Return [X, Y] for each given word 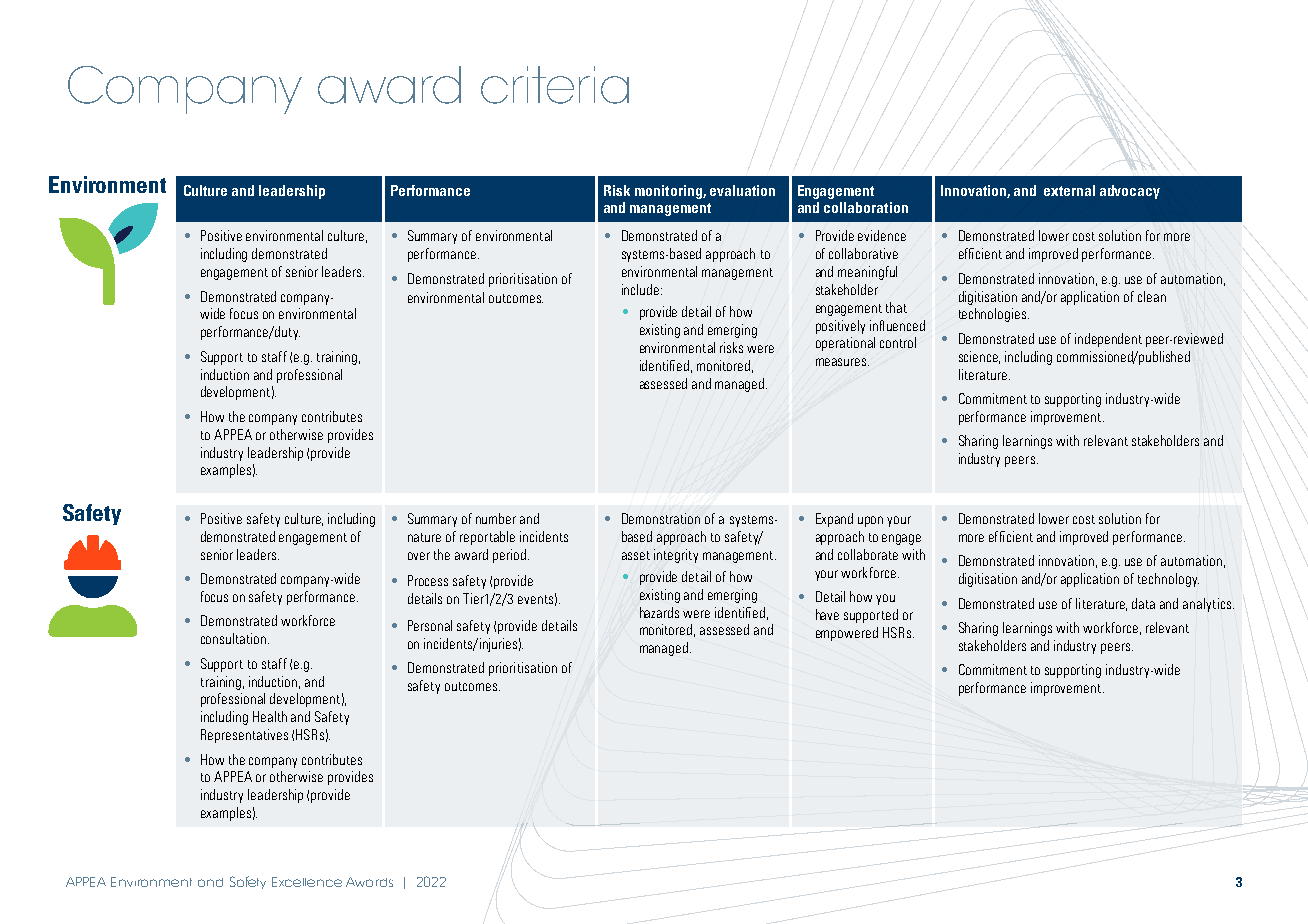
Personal [430, 625]
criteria [555, 85]
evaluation [742, 190]
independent [1108, 340]
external [1069, 190]
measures [842, 362]
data [1143, 603]
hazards [659, 612]
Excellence [307, 882]
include [640, 289]
